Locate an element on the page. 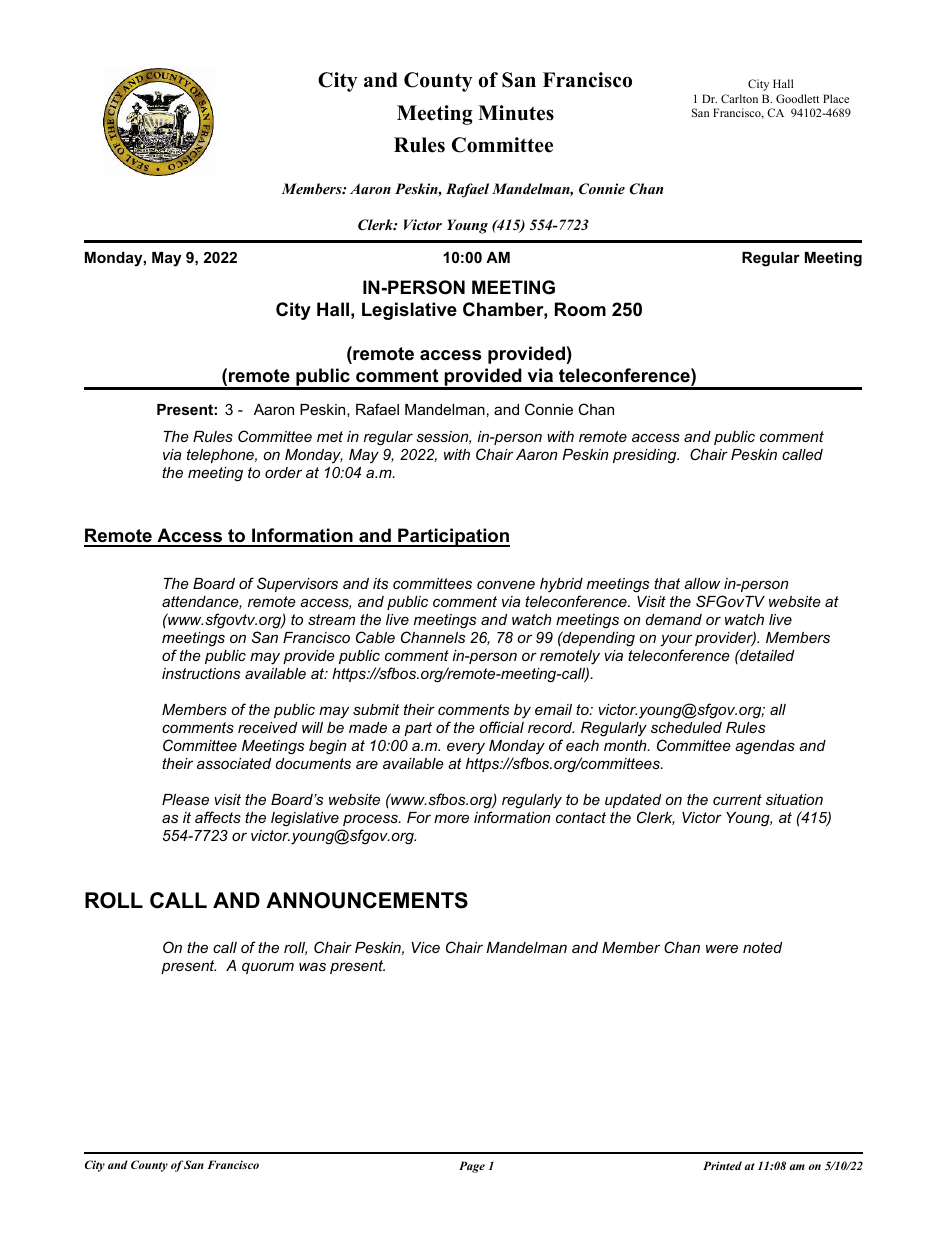 Image resolution: width=952 pixels, height=1233 pixels. presiding is located at coordinates (646, 456).
